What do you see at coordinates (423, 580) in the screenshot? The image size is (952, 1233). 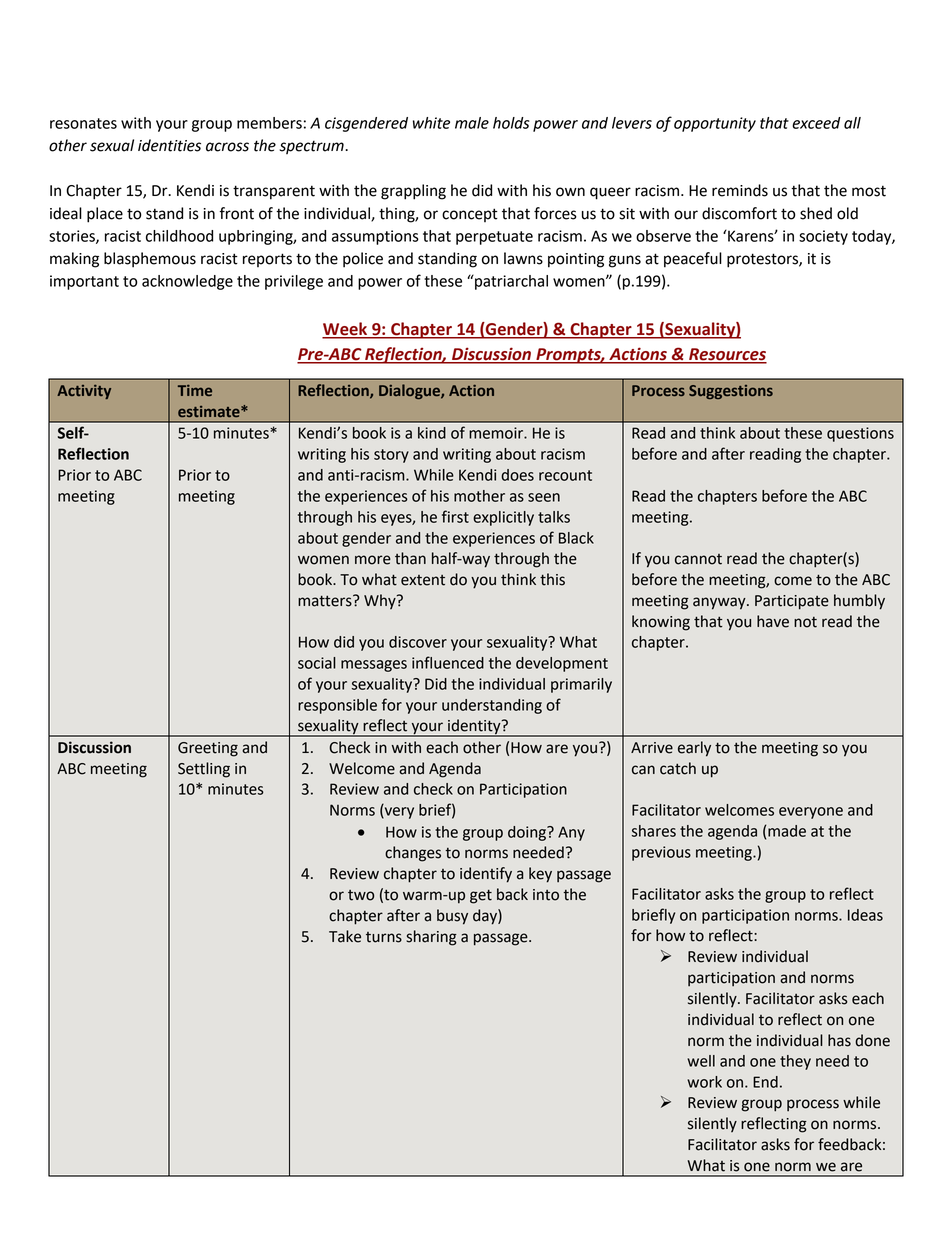 I see `extent` at bounding box center [423, 580].
